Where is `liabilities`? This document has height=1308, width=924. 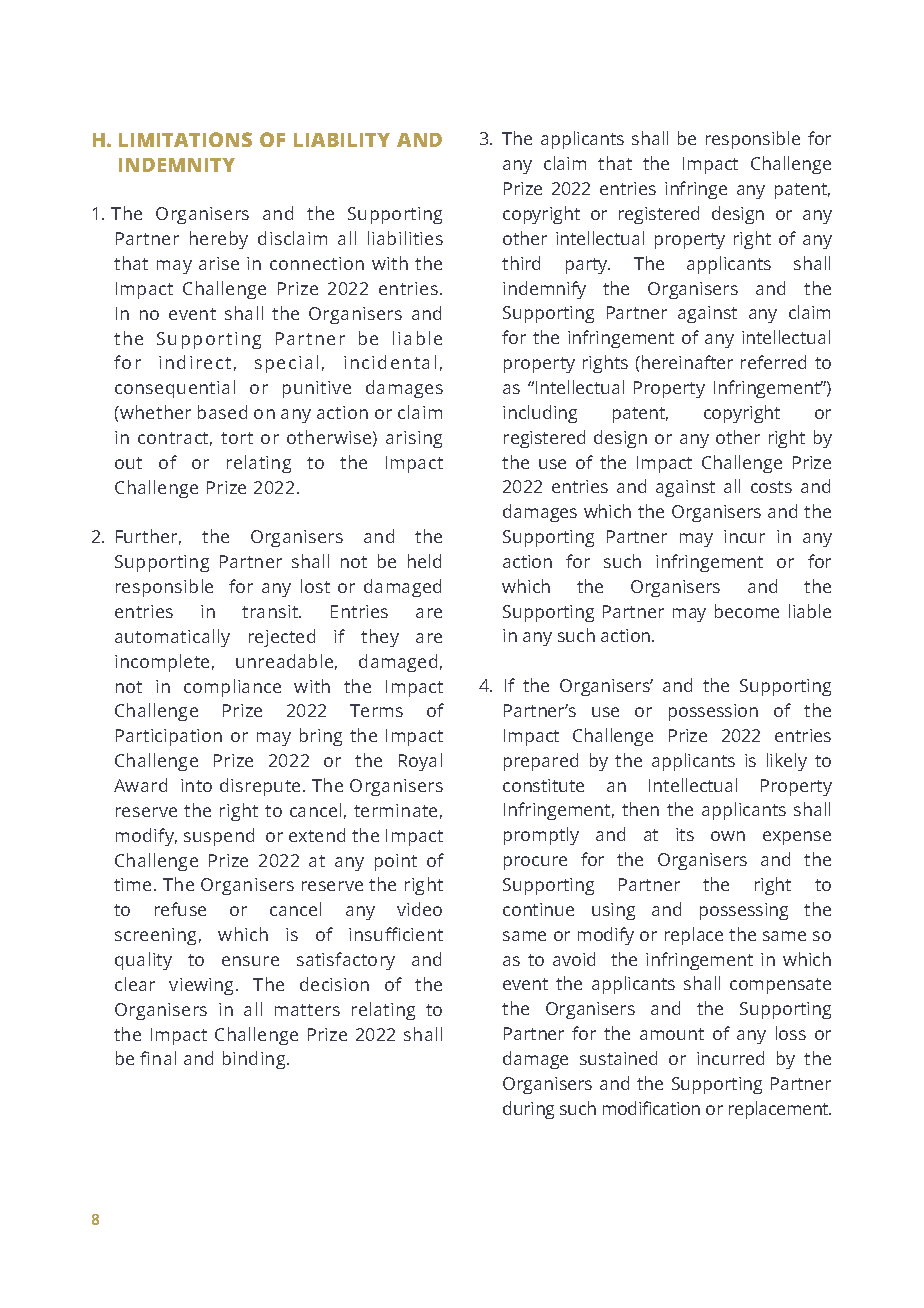 liabilities is located at coordinates (405, 238).
